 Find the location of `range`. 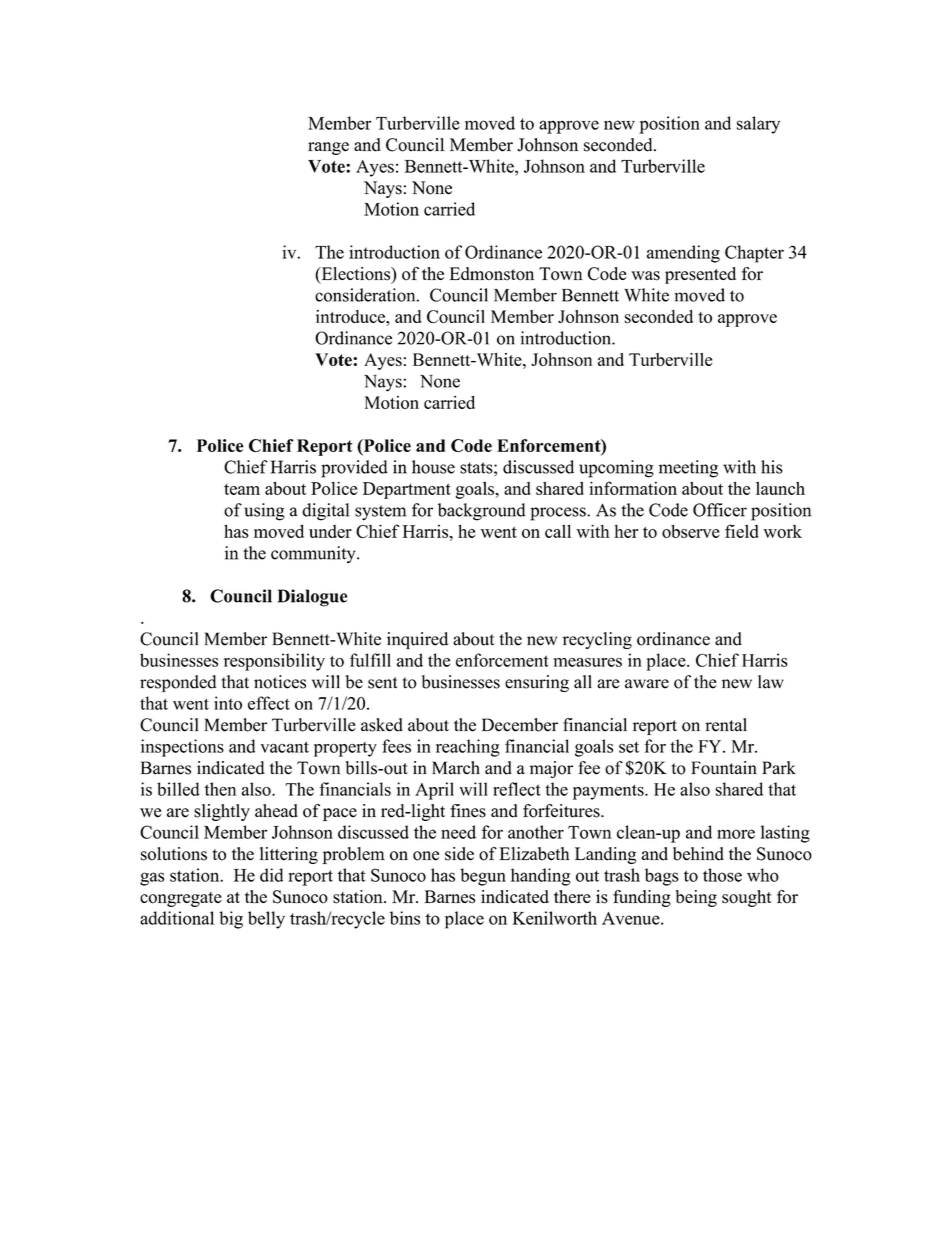

range is located at coordinates (328, 148).
